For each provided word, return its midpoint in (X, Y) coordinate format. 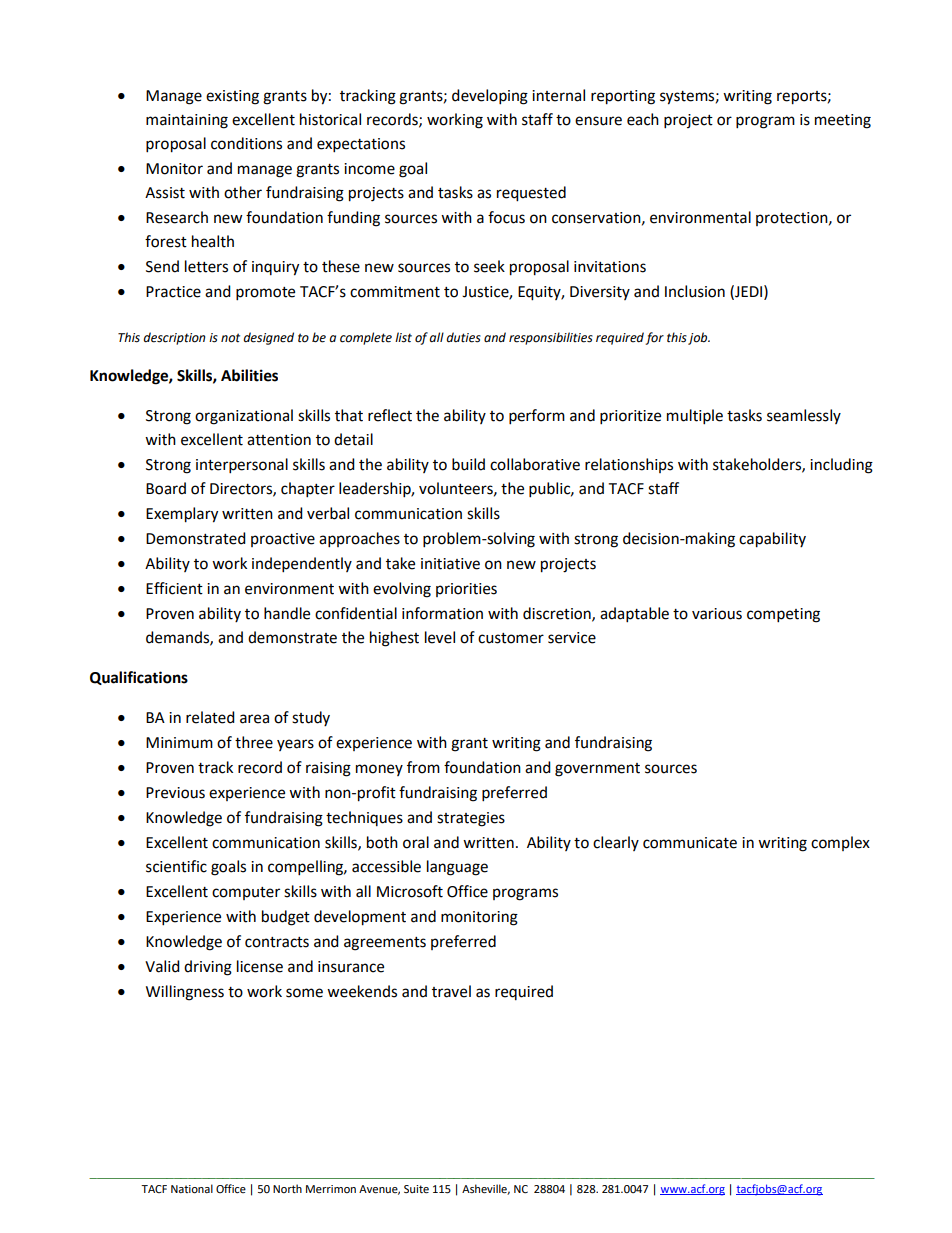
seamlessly (804, 416)
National (192, 1189)
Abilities (249, 375)
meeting (843, 121)
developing (490, 97)
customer (511, 638)
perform (537, 417)
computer (246, 893)
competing (783, 615)
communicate (690, 843)
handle (287, 613)
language (457, 868)
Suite (416, 1189)
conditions (246, 143)
